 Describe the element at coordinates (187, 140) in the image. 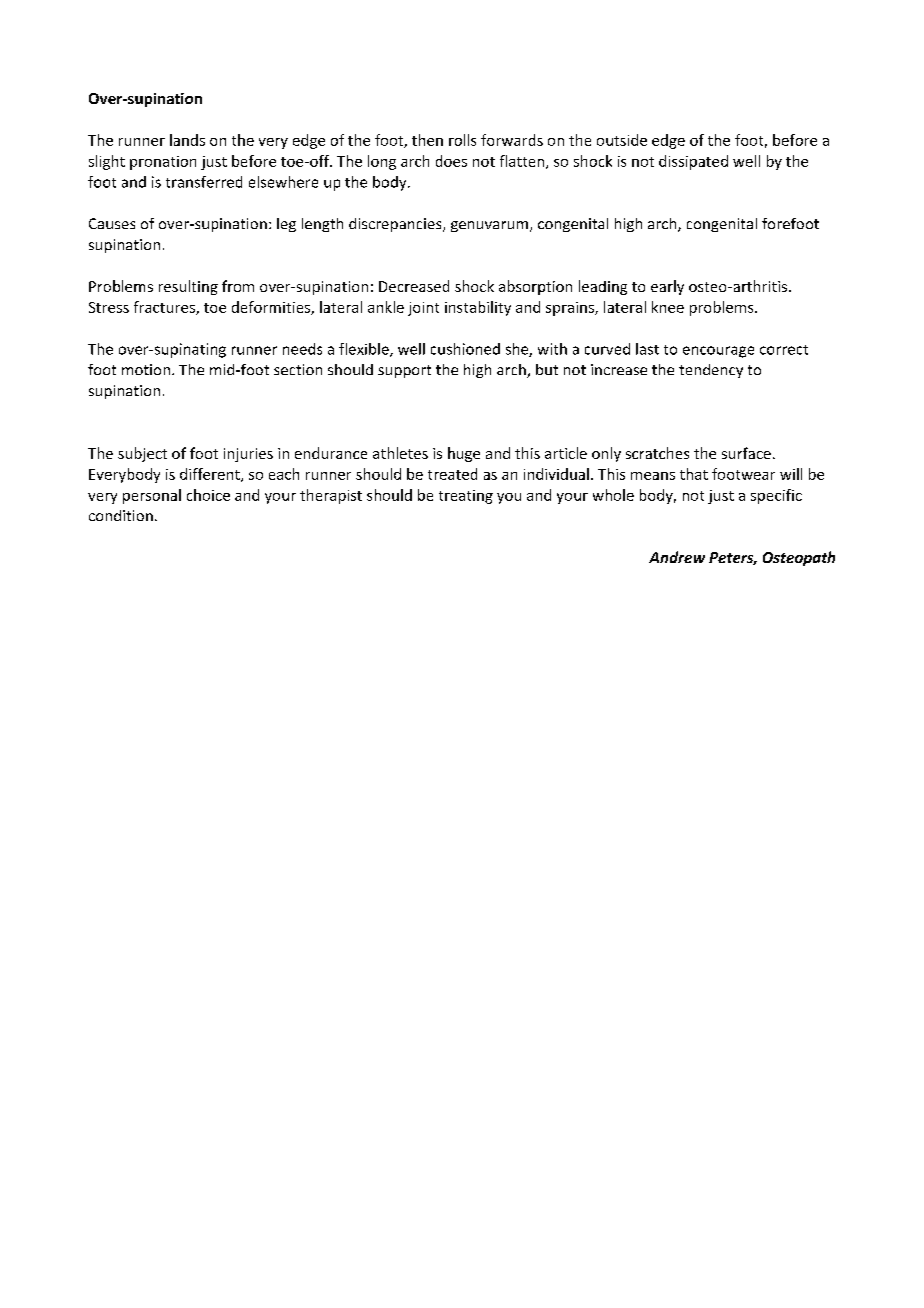

I see `lands` at that location.
